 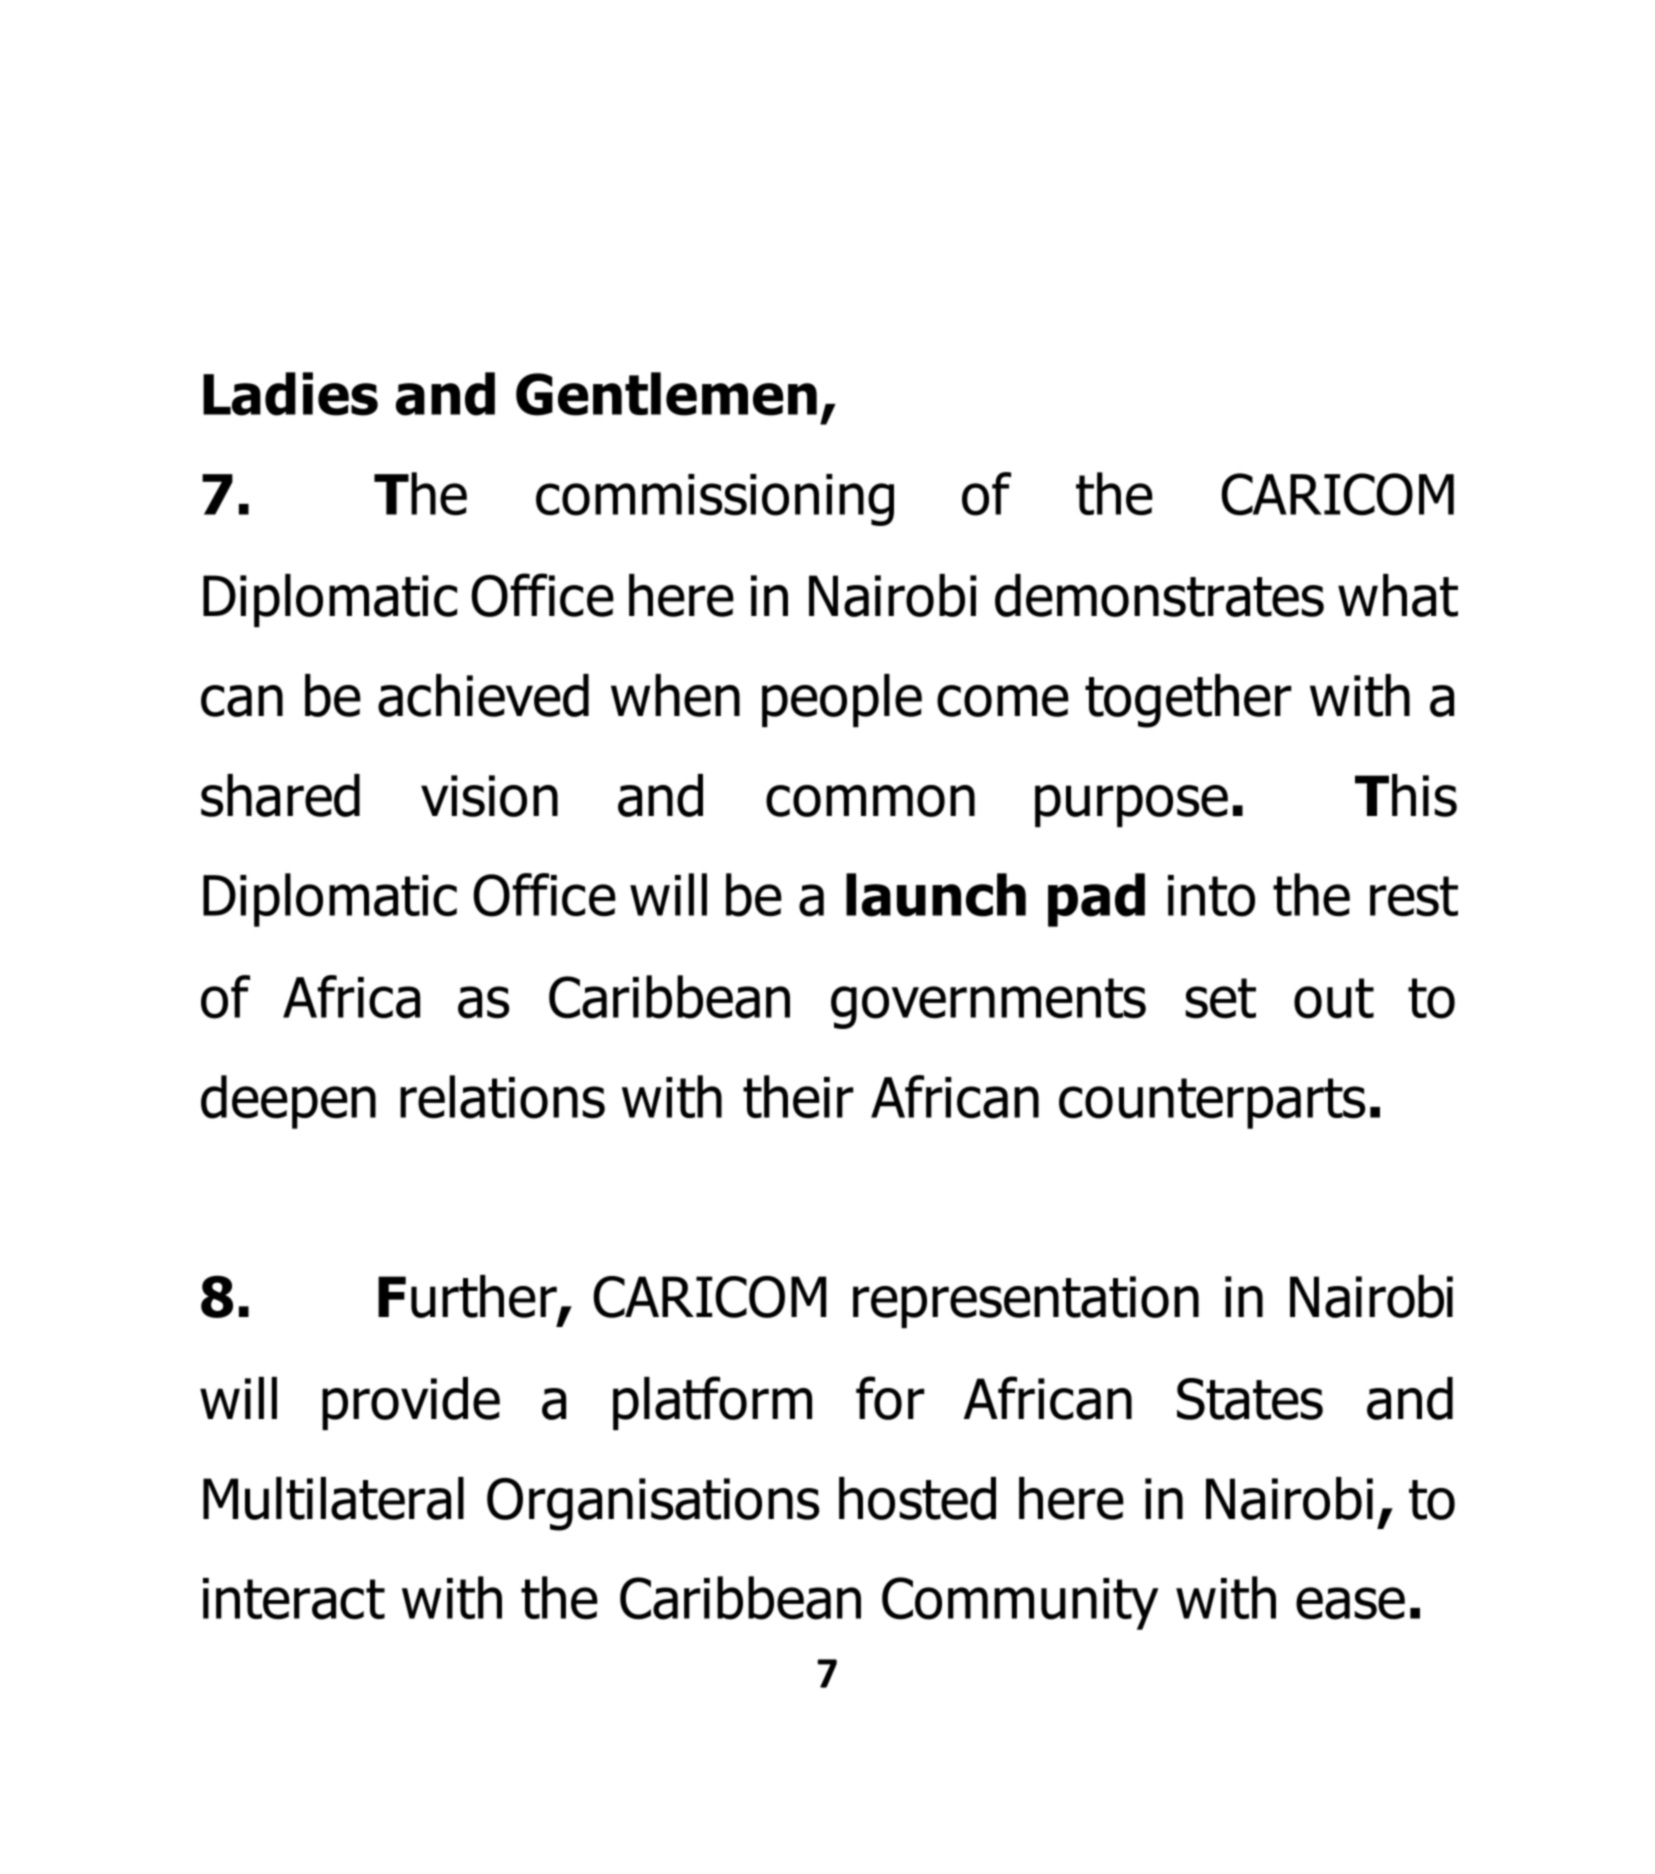 I want to click on Further, so click(x=468, y=1298).
